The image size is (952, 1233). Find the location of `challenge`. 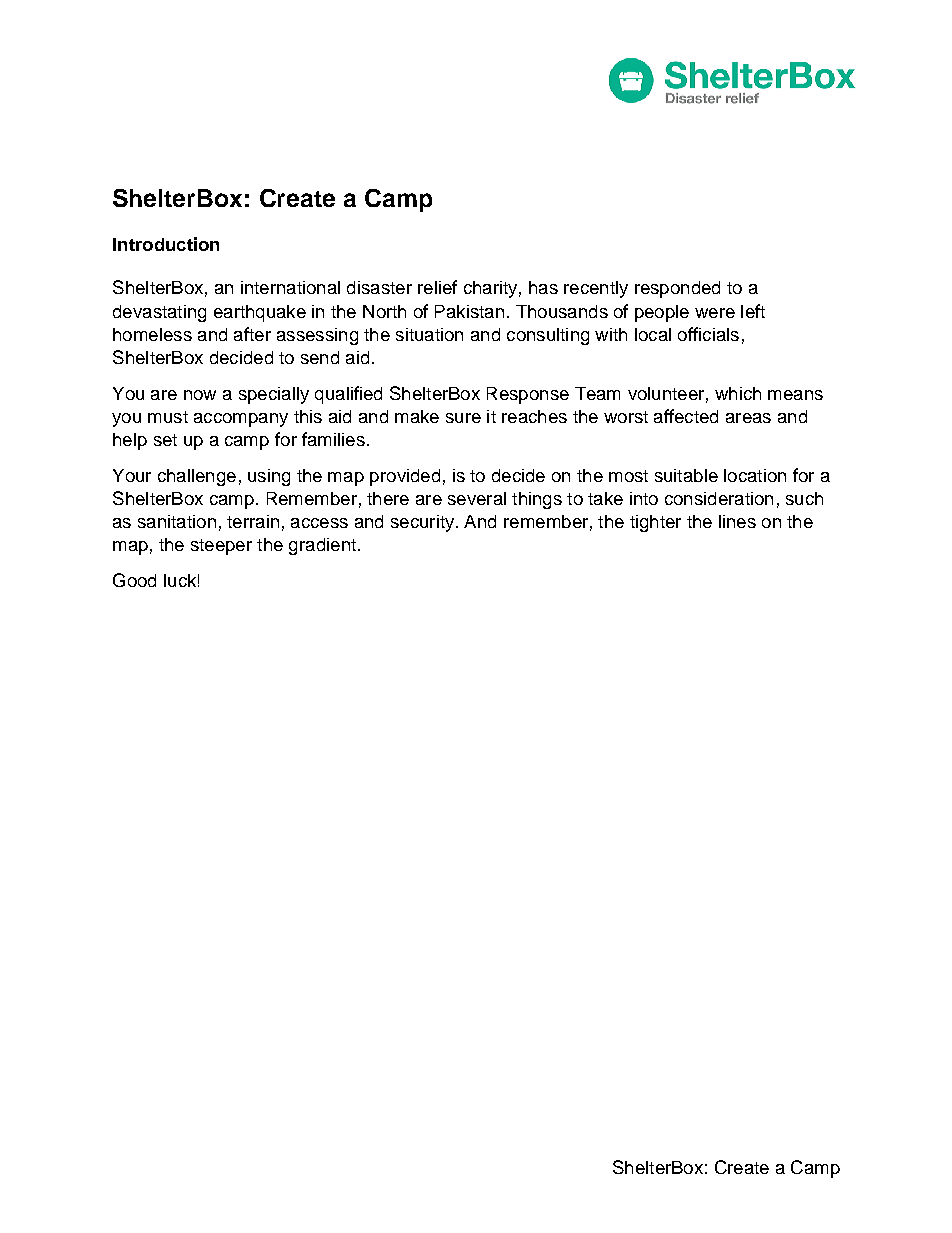

challenge is located at coordinates (197, 477).
